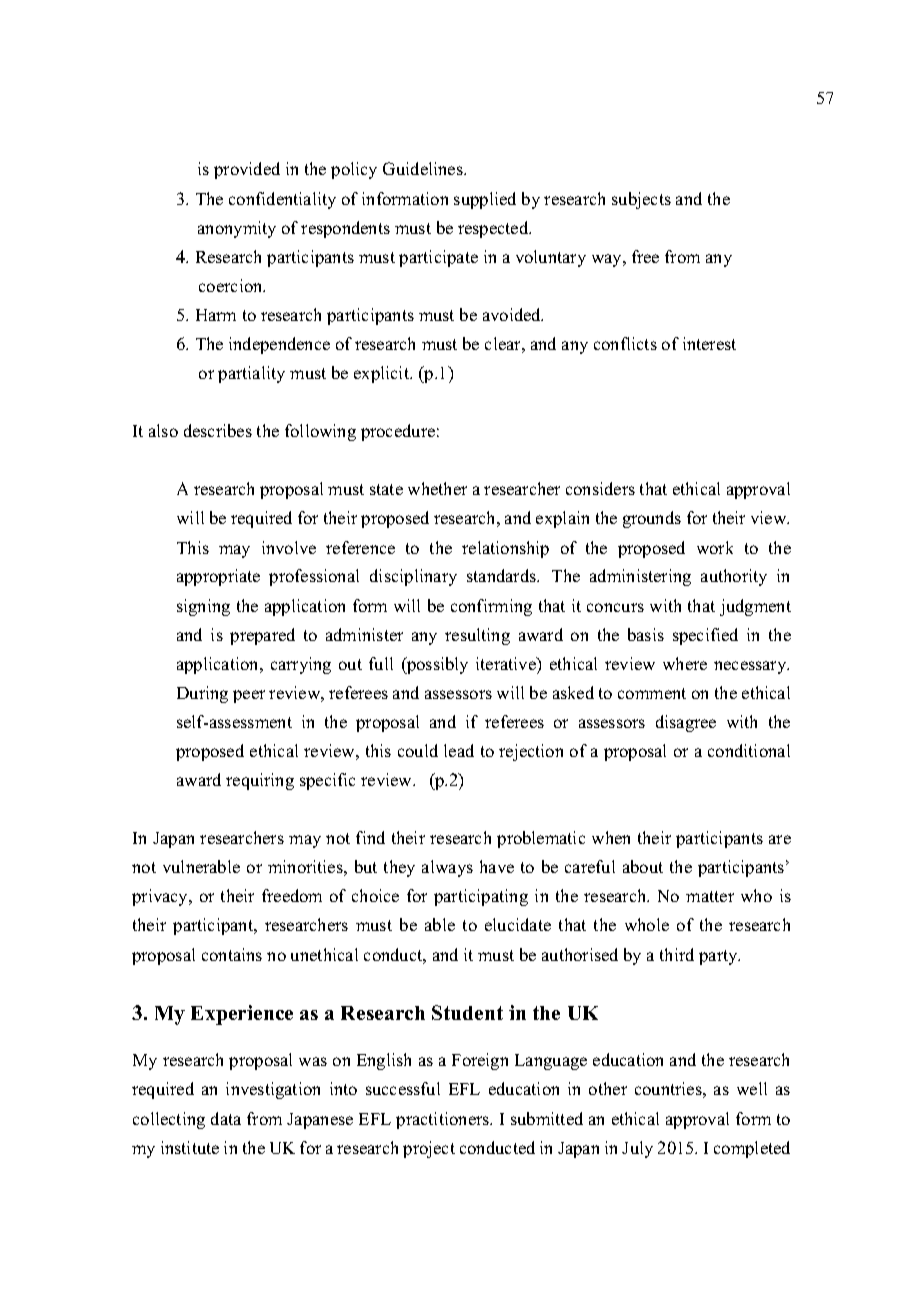 This page has width=924, height=1307. What do you see at coordinates (247, 170) in the page?
I see `provided` at bounding box center [247, 170].
